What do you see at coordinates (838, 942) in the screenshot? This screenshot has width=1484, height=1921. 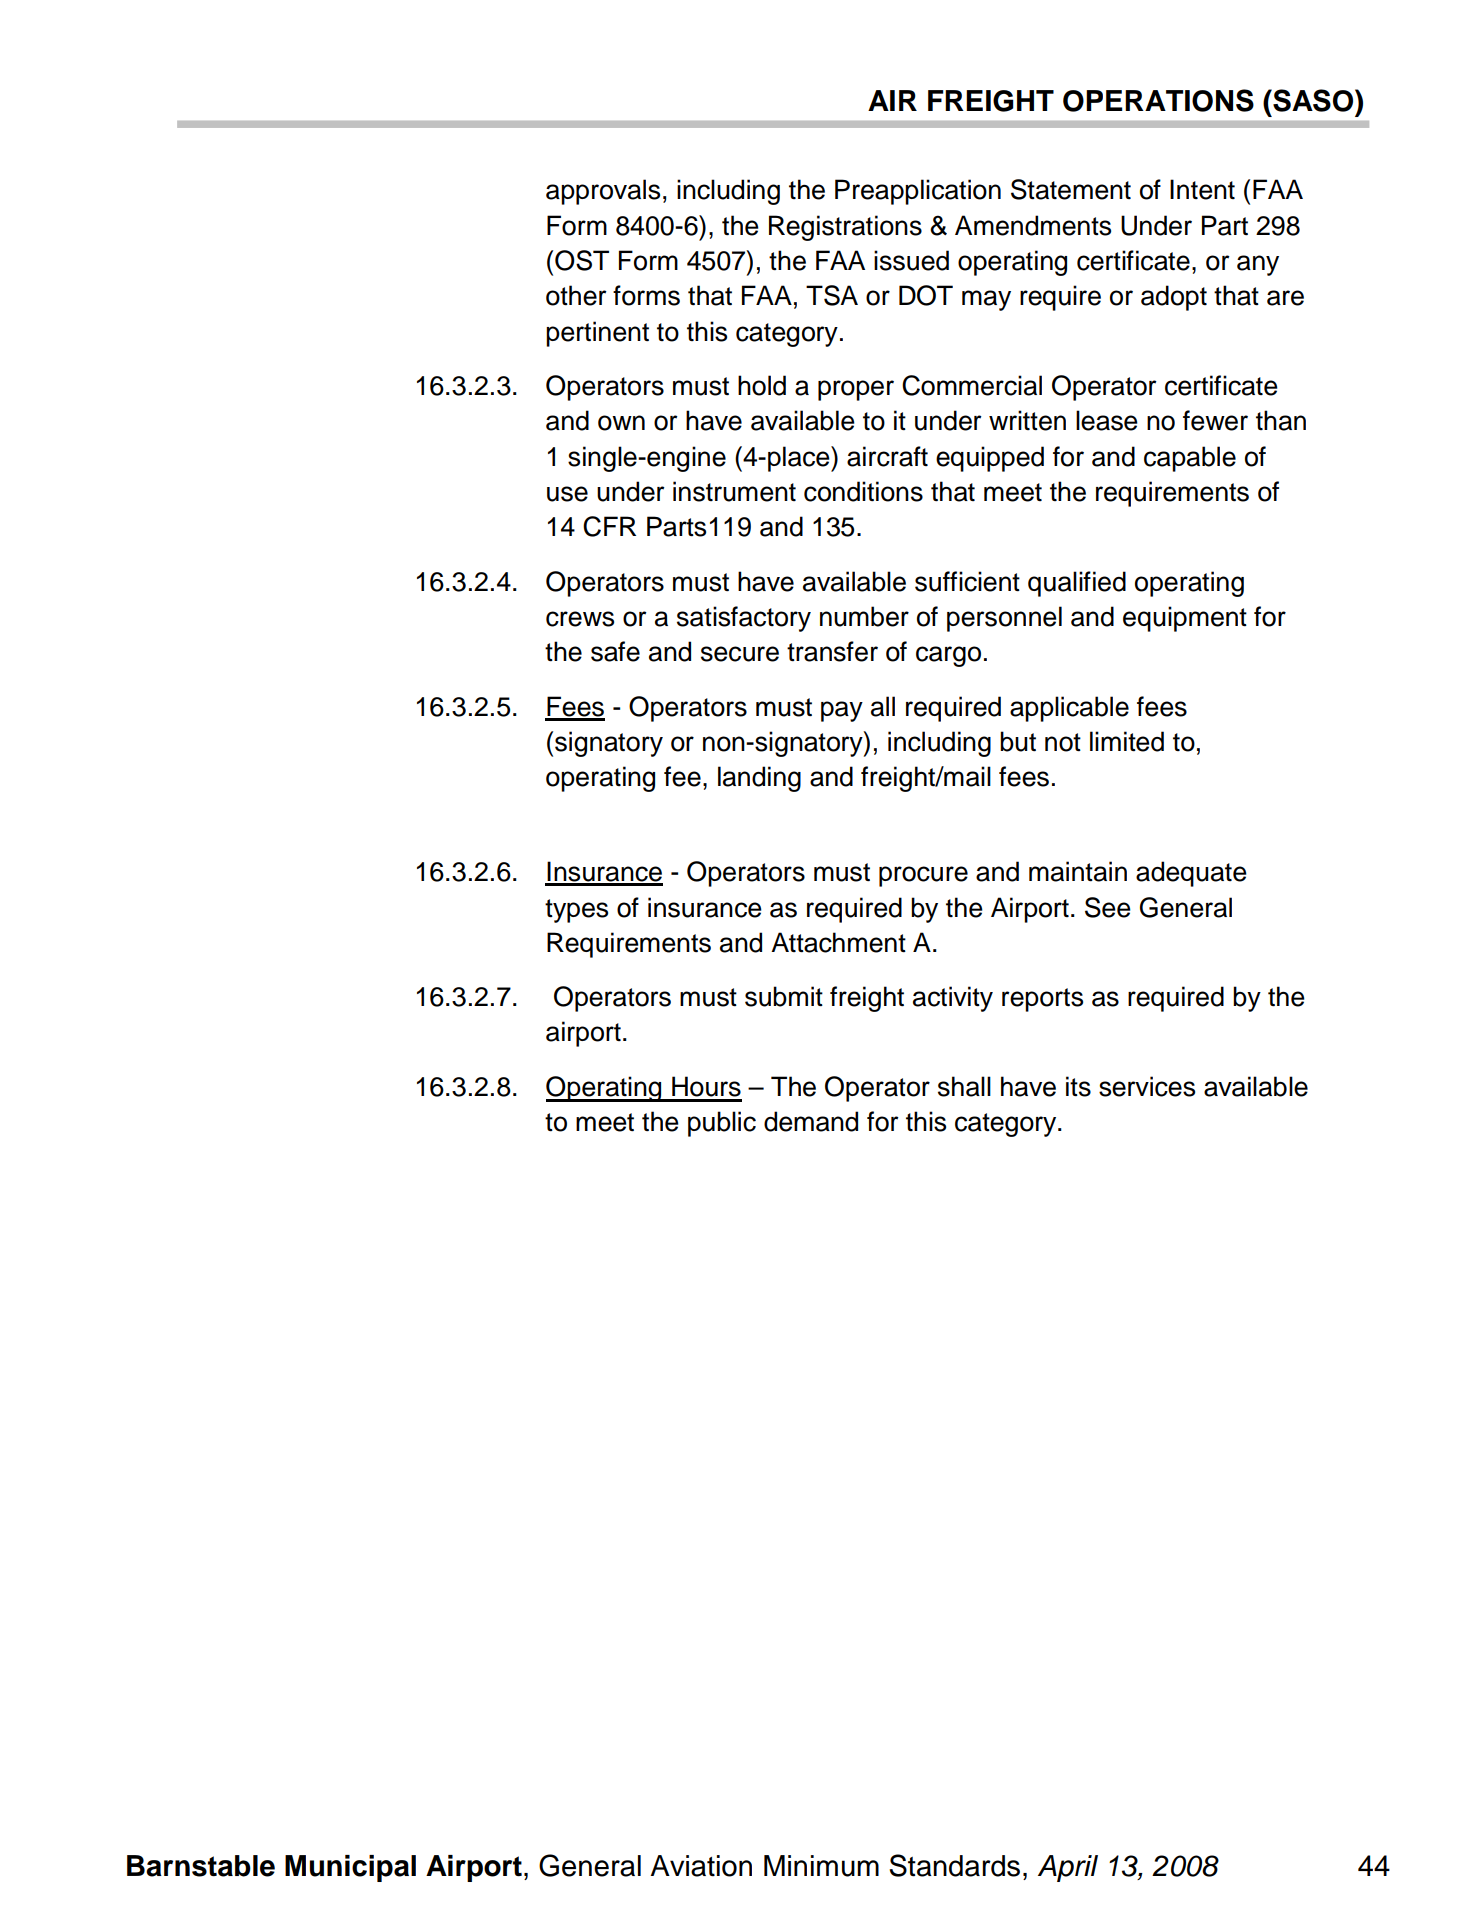 I see `Attachment` at bounding box center [838, 942].
